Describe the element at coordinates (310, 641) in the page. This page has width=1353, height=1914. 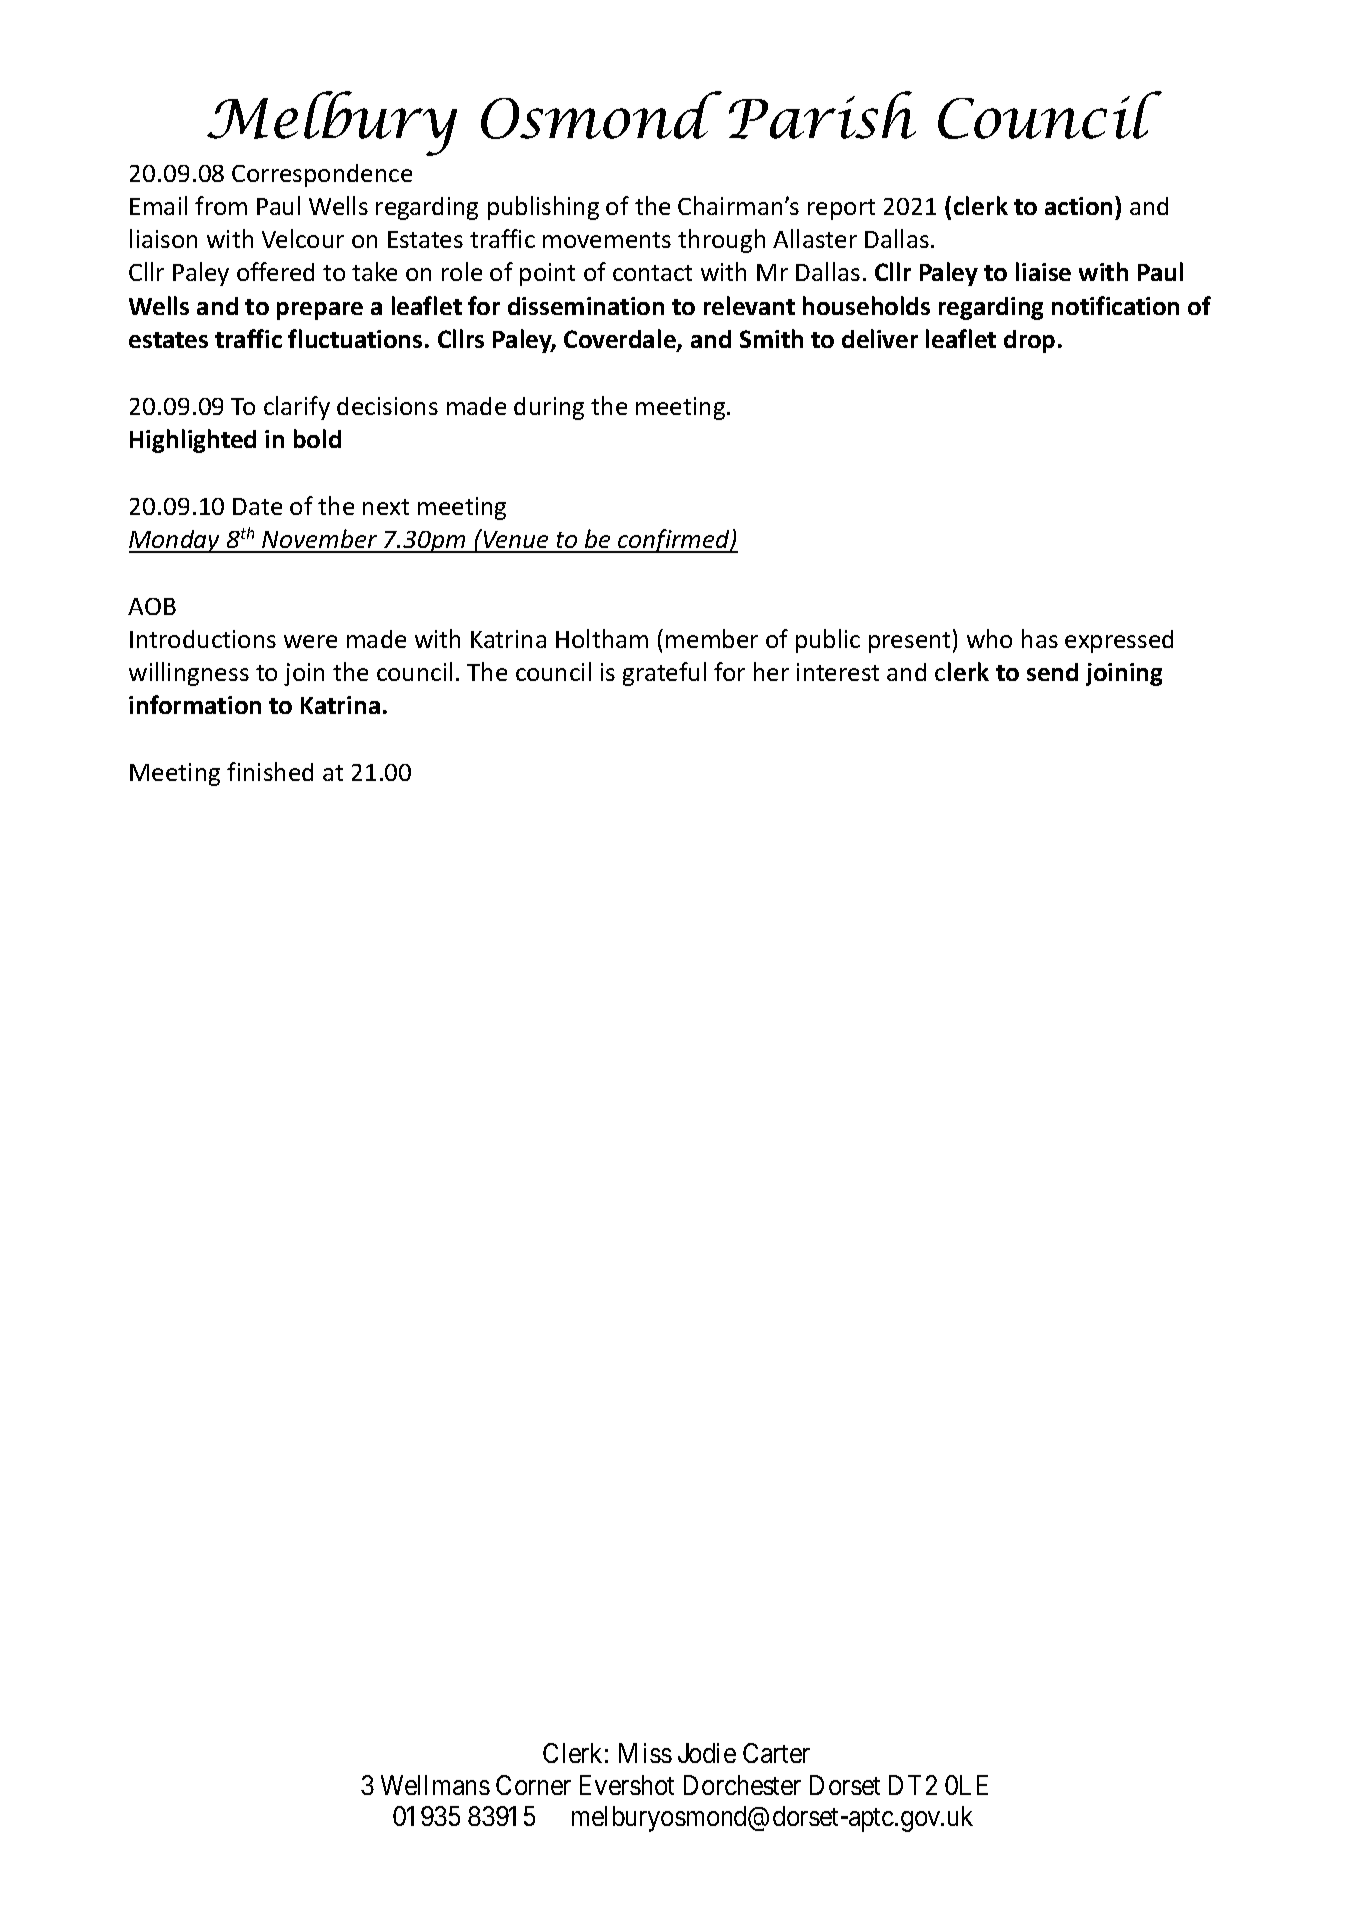
I see `were` at that location.
